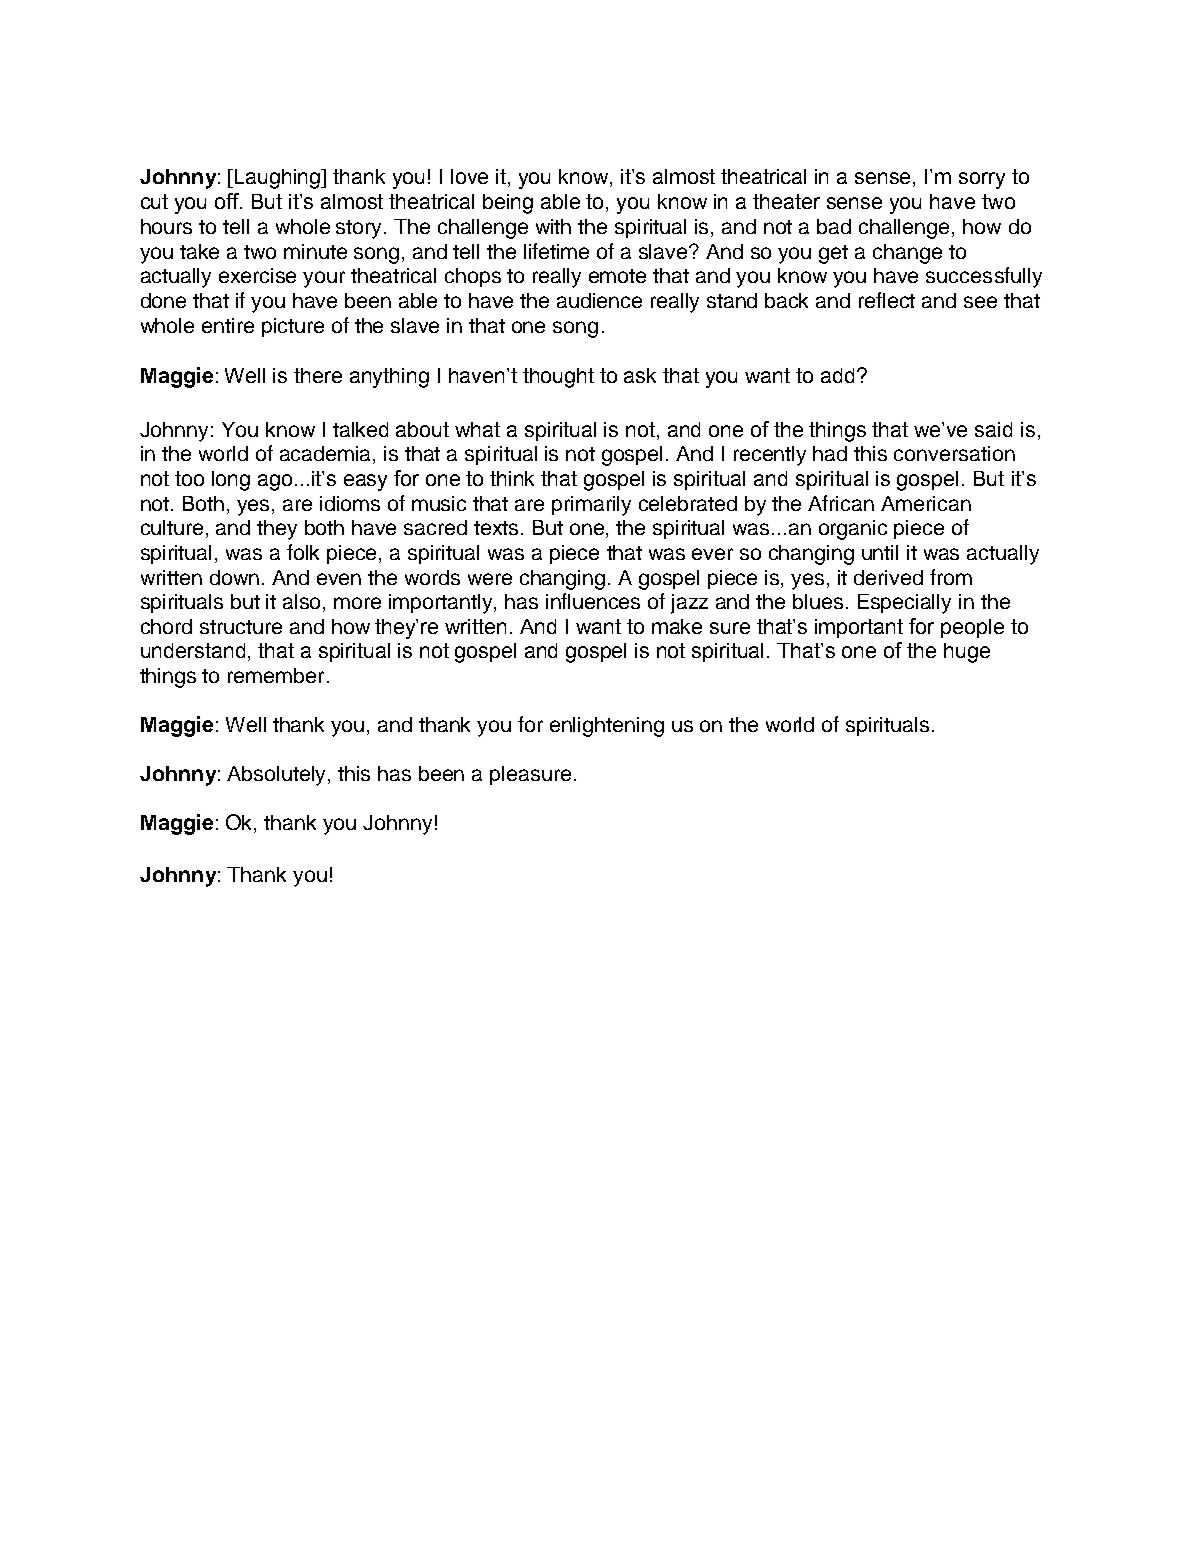  What do you see at coordinates (278, 776) in the document?
I see `Absolutely` at bounding box center [278, 776].
